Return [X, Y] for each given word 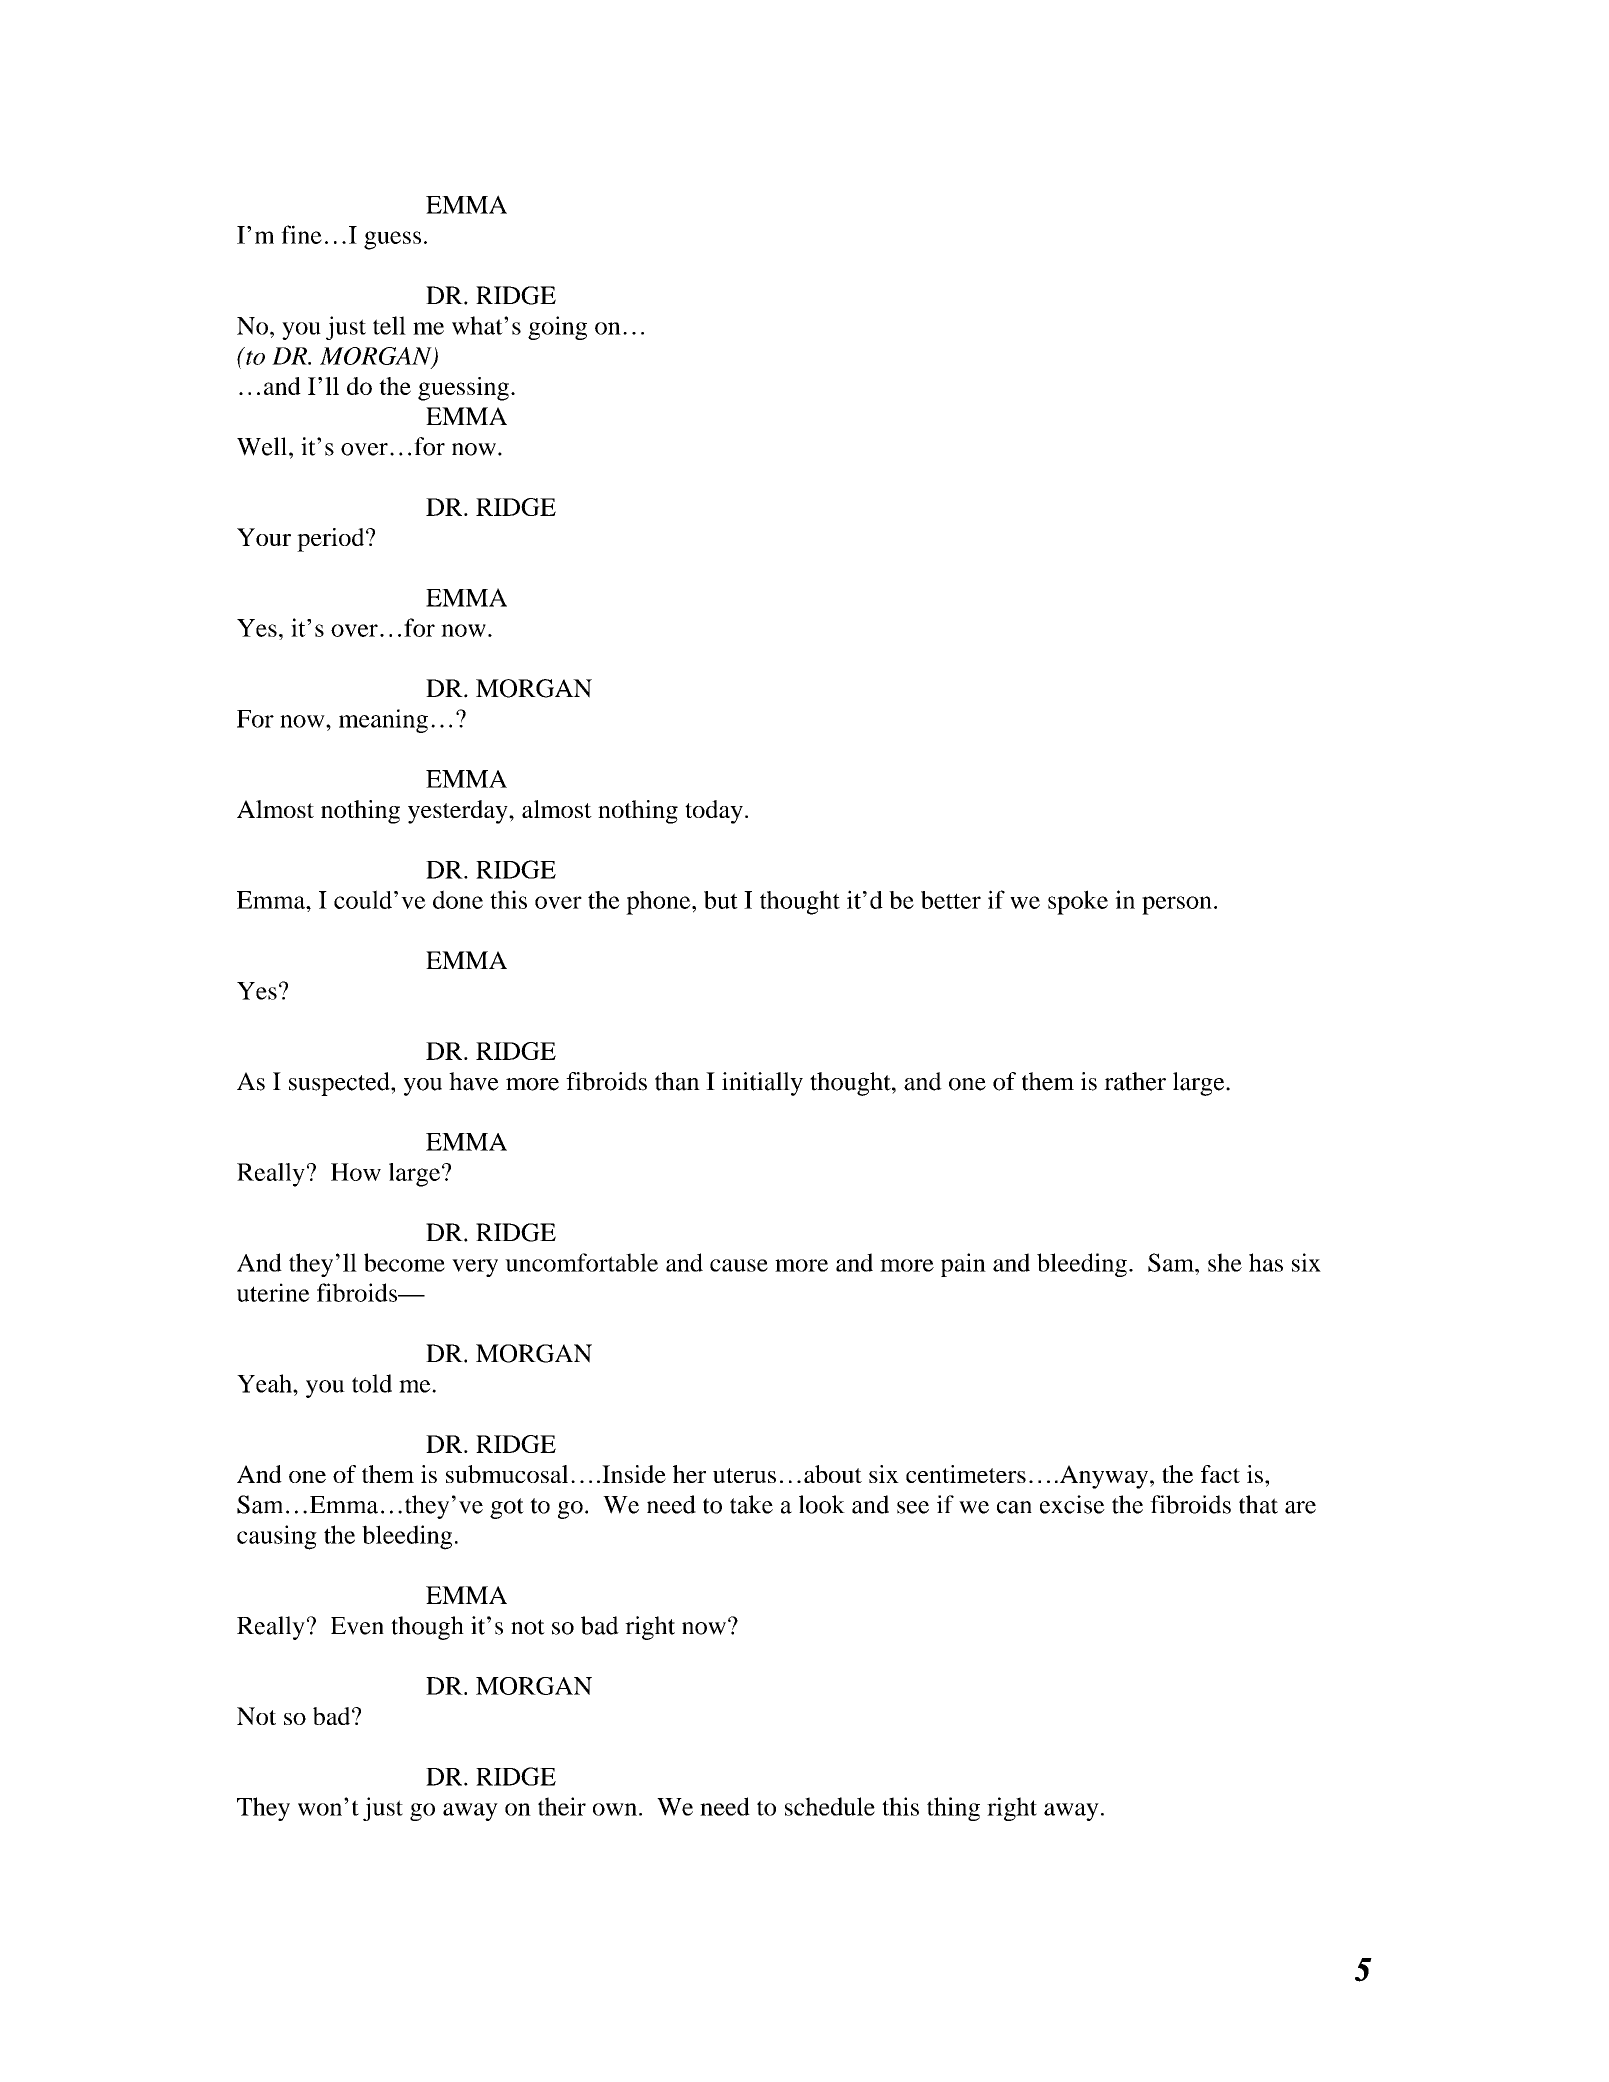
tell [389, 325]
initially [762, 1084]
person [1177, 905]
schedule [830, 1806]
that [1258, 1504]
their [562, 1806]
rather [1135, 1081]
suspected [340, 1084]
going [557, 328]
